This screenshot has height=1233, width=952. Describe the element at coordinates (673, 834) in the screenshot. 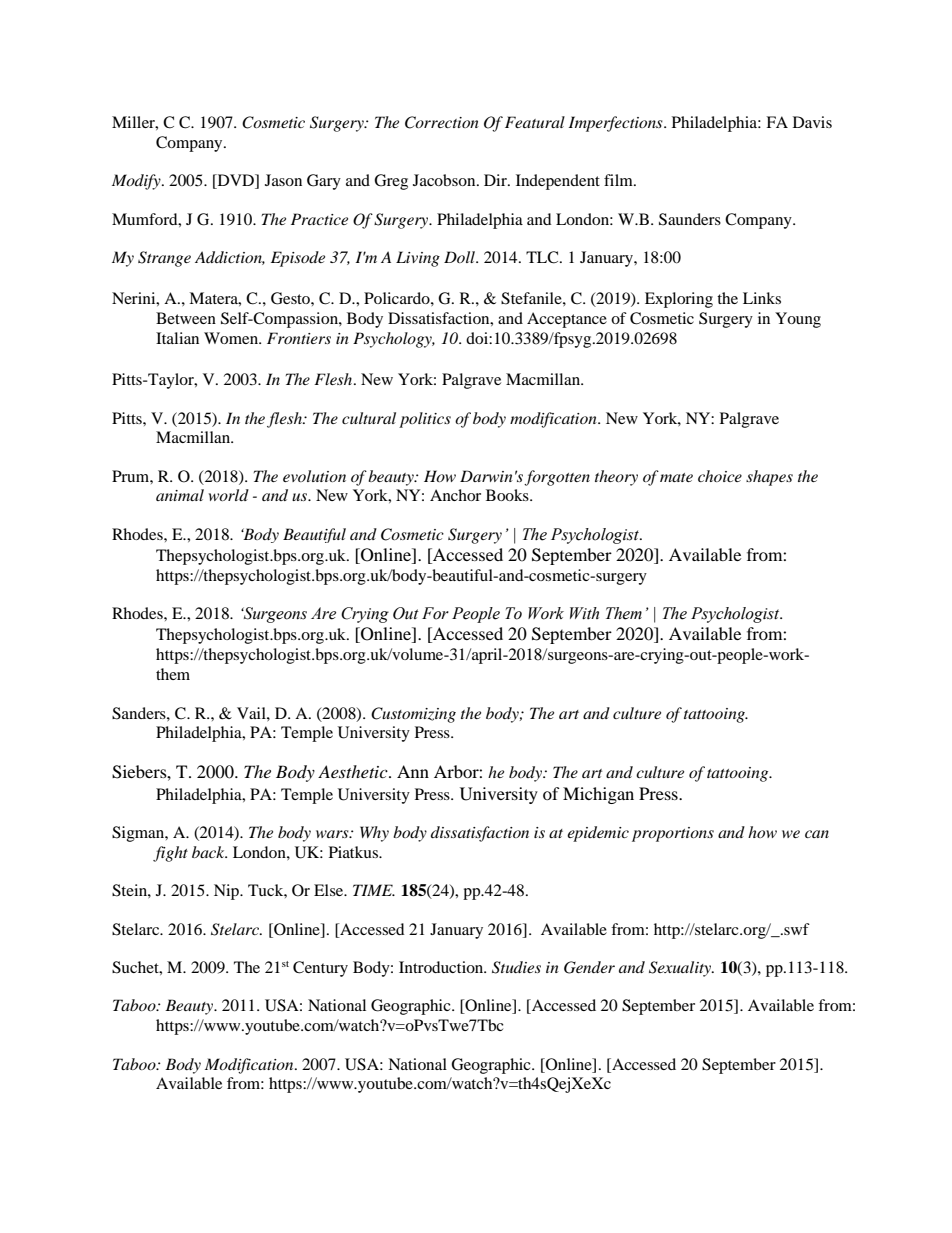

I see `proportions` at that location.
